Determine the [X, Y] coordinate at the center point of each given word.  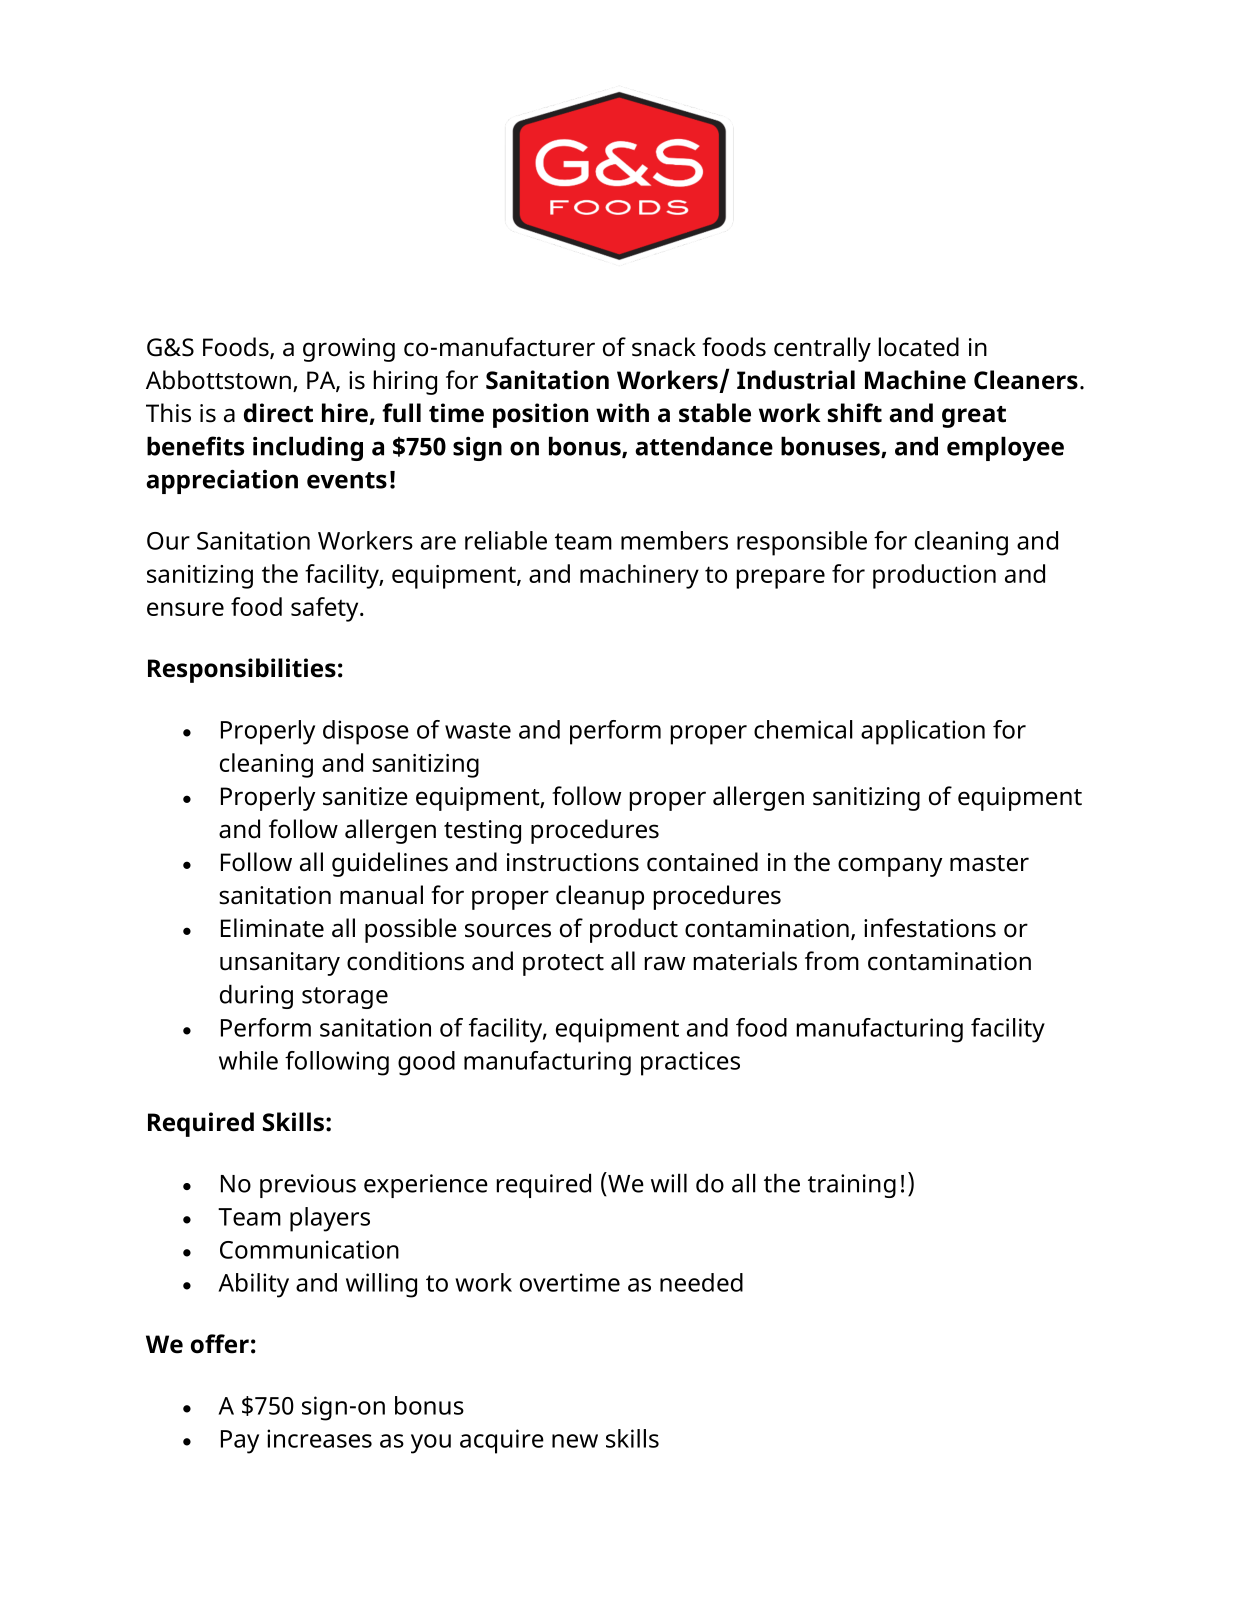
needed [701, 1282]
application [923, 732]
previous [308, 1186]
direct [278, 413]
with [622, 413]
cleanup [600, 897]
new [575, 1441]
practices [690, 1063]
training [852, 1186]
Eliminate [272, 928]
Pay [240, 1442]
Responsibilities [242, 670]
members [674, 540]
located [919, 347]
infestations [930, 928]
